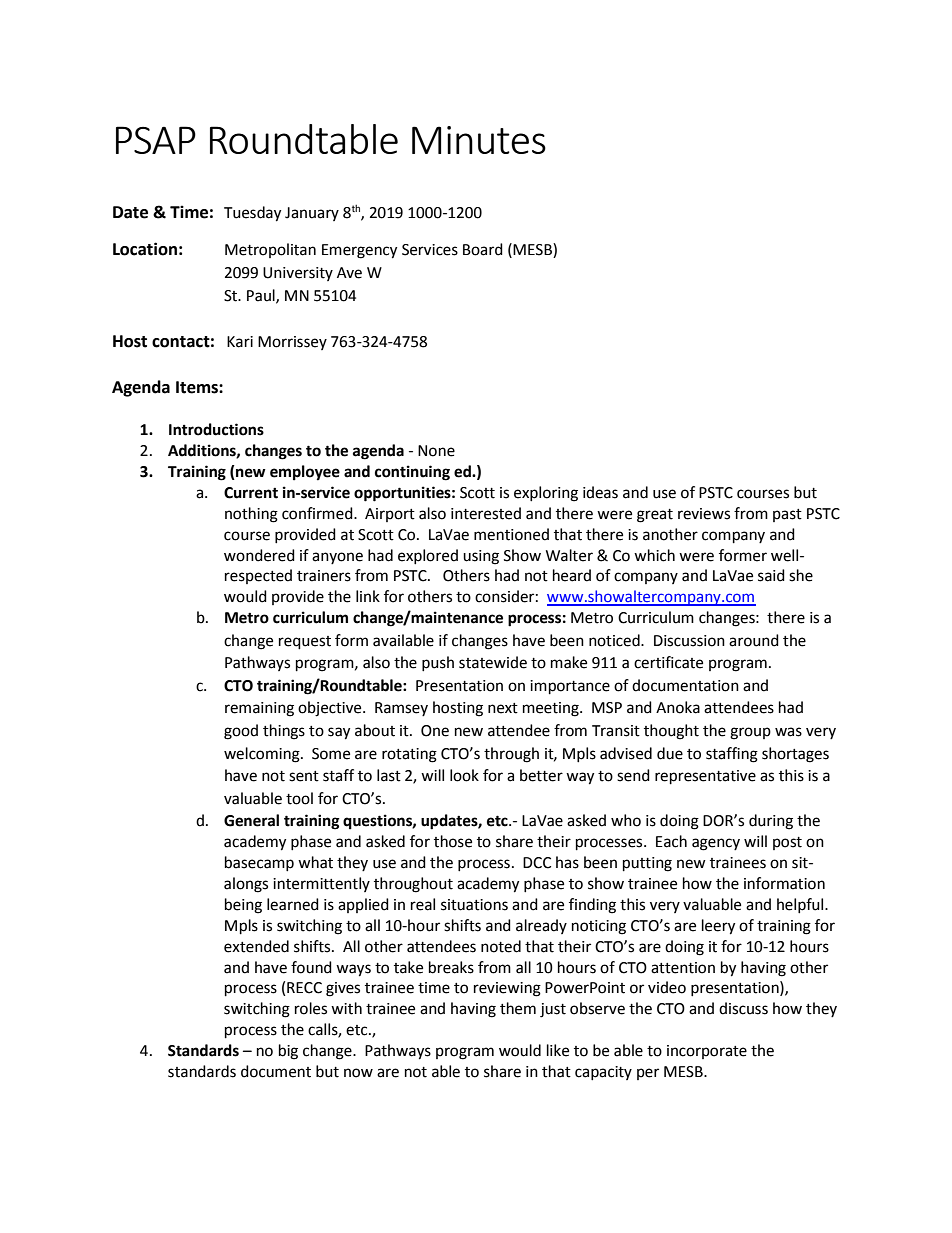 This page has width=952, height=1233. What do you see at coordinates (481, 557) in the page?
I see `using` at bounding box center [481, 557].
